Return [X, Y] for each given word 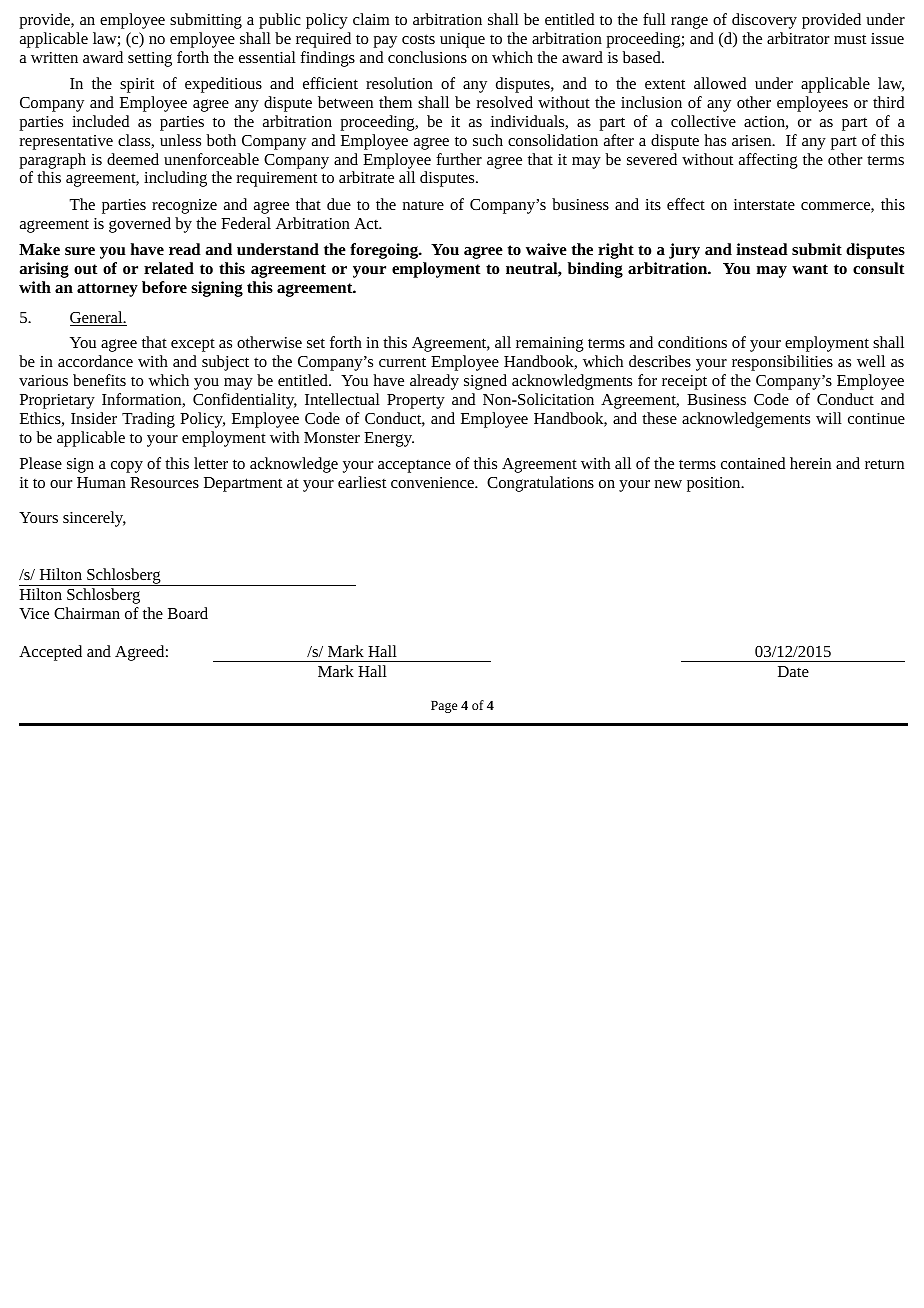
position [714, 484]
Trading [148, 420]
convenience [433, 482]
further [459, 159]
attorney [107, 290]
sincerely [94, 519]
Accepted [50, 653]
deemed [133, 159]
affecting [768, 161]
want [810, 269]
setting [150, 59]
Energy [389, 439]
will [829, 418]
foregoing [385, 251]
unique [462, 40]
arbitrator [798, 38]
